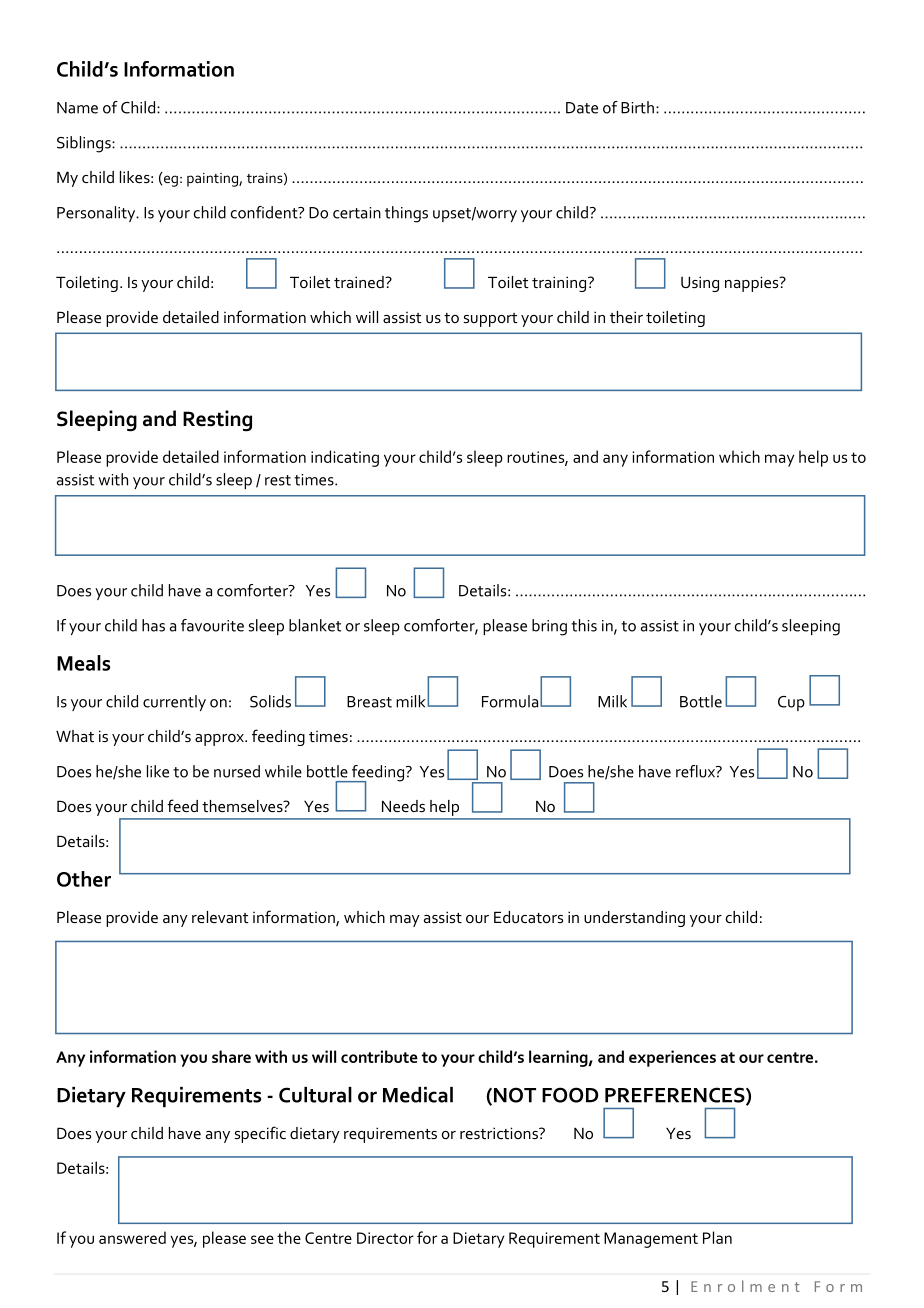 Image resolution: width=924 pixels, height=1308 pixels. I want to click on their, so click(626, 317).
